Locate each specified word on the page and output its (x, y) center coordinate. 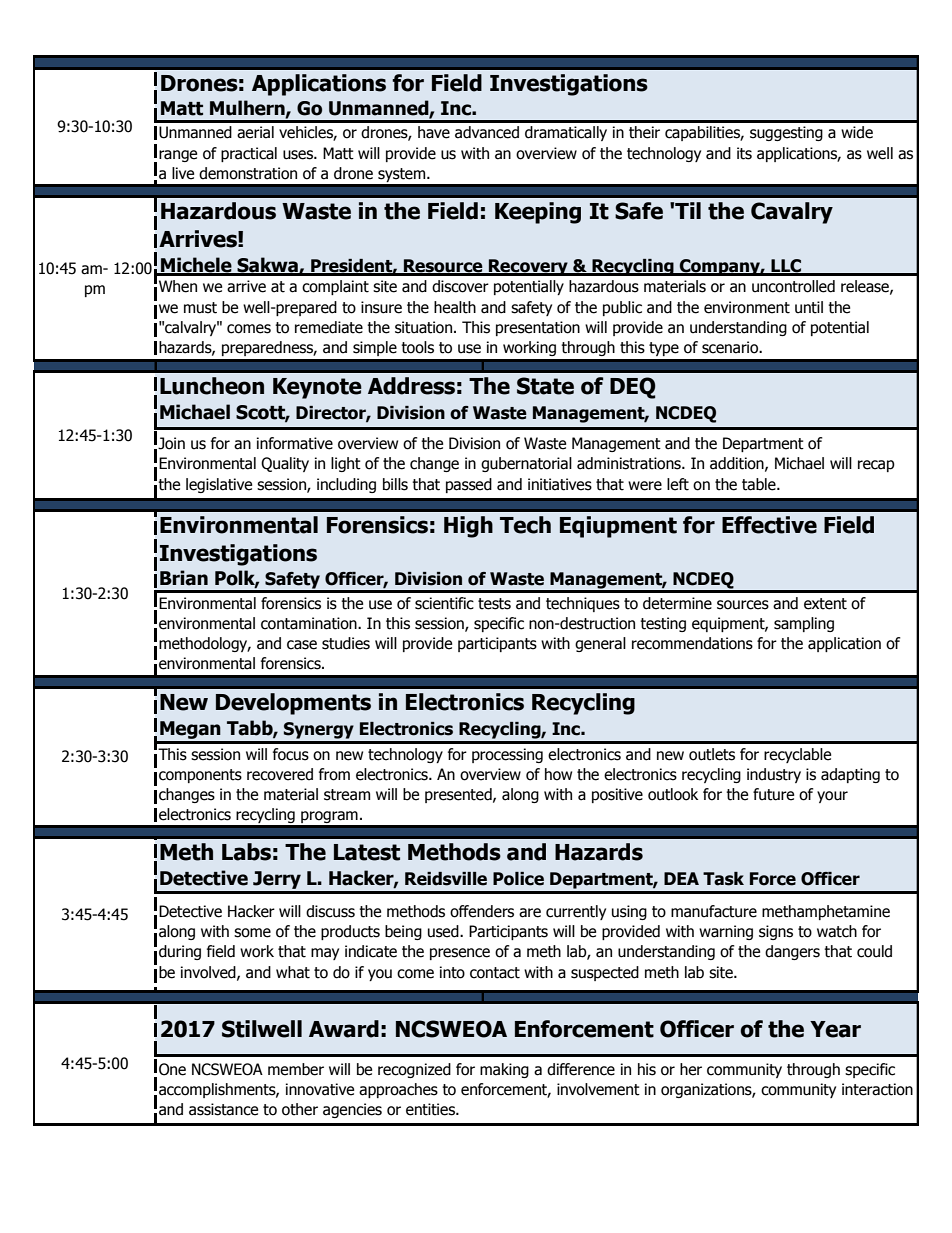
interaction (877, 1089)
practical (249, 154)
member (296, 1069)
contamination (310, 623)
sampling (804, 624)
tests (494, 604)
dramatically (566, 133)
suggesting (786, 133)
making (504, 1070)
